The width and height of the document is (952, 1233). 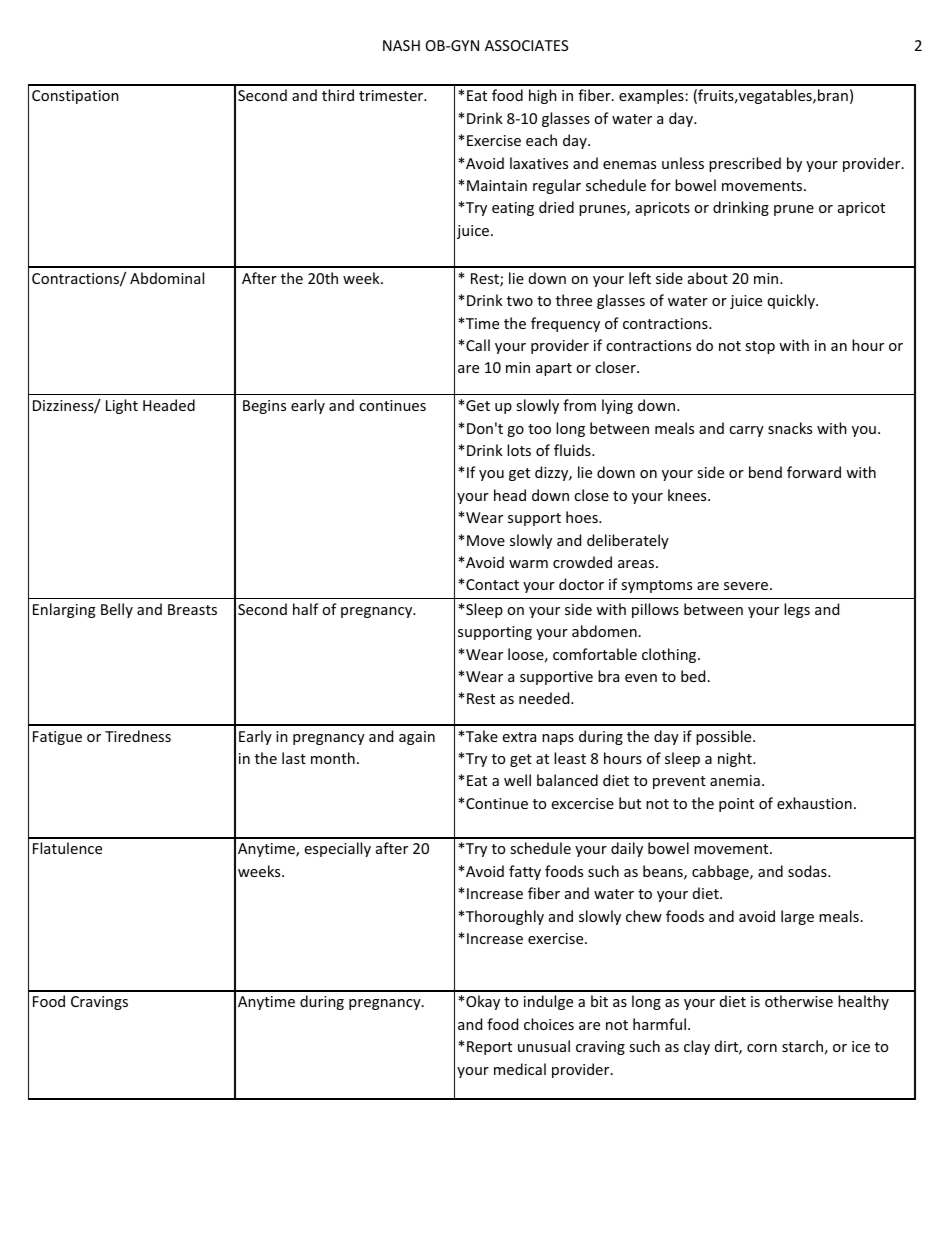 What do you see at coordinates (762, 1048) in the document?
I see `corn` at bounding box center [762, 1048].
